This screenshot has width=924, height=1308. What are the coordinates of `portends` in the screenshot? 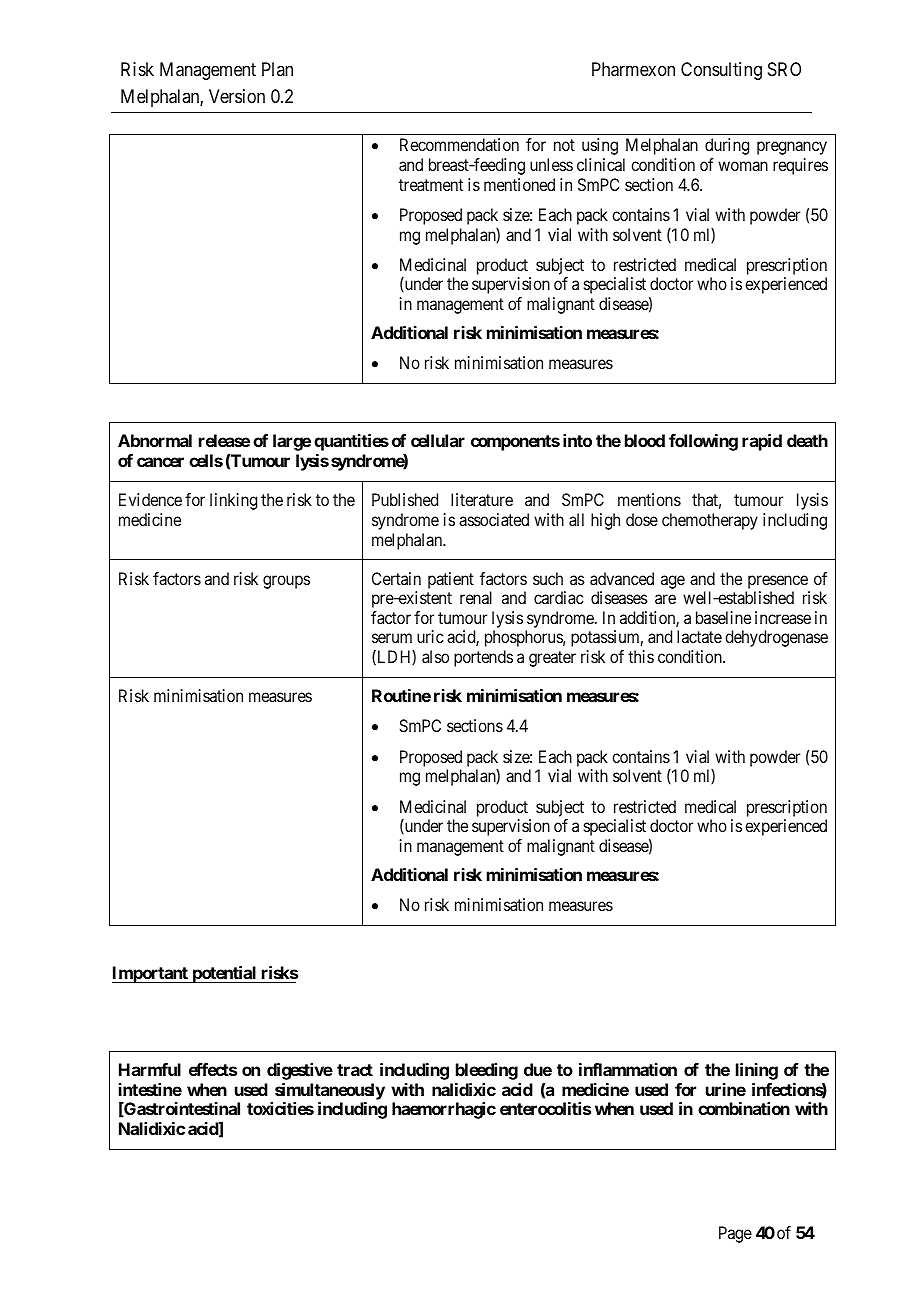 It's located at (483, 658).
